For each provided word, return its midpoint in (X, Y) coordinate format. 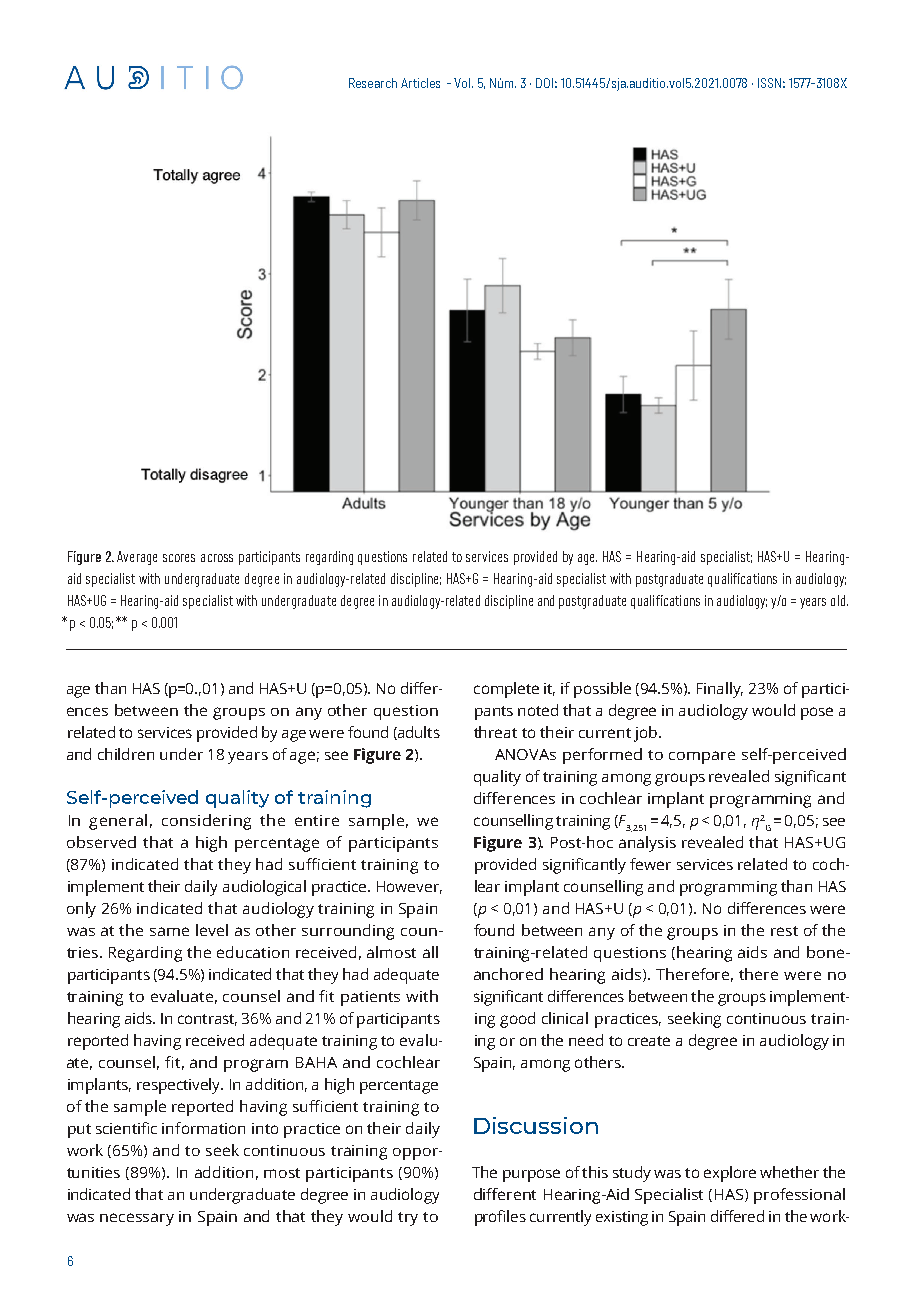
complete (506, 690)
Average (137, 558)
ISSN (769, 83)
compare (702, 757)
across (217, 558)
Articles (420, 83)
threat (495, 732)
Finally (720, 690)
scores (179, 558)
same (169, 931)
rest (784, 931)
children (126, 754)
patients (370, 998)
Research (373, 83)
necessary (137, 1219)
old (838, 600)
